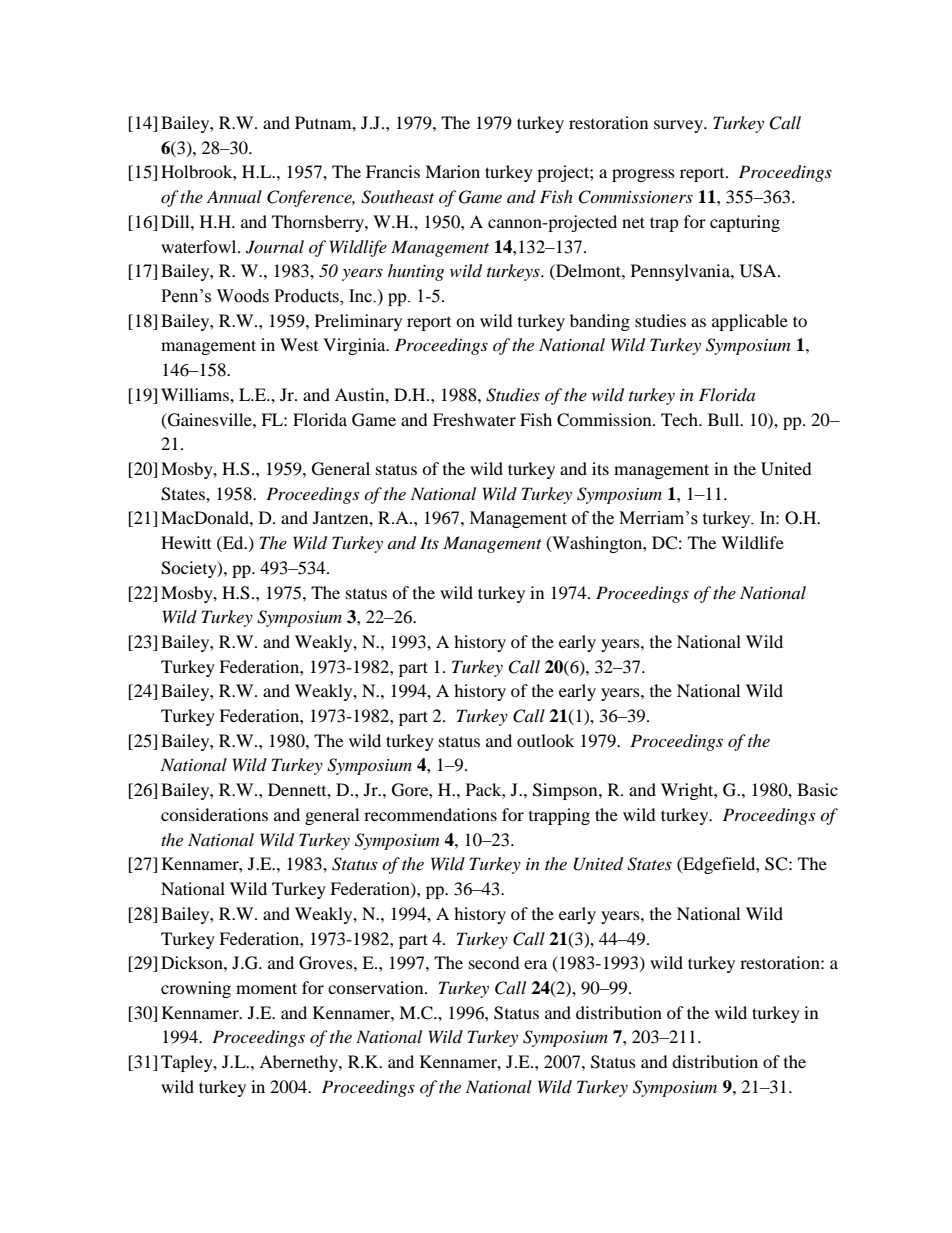 The image size is (952, 1233). I want to click on applicable, so click(750, 322).
